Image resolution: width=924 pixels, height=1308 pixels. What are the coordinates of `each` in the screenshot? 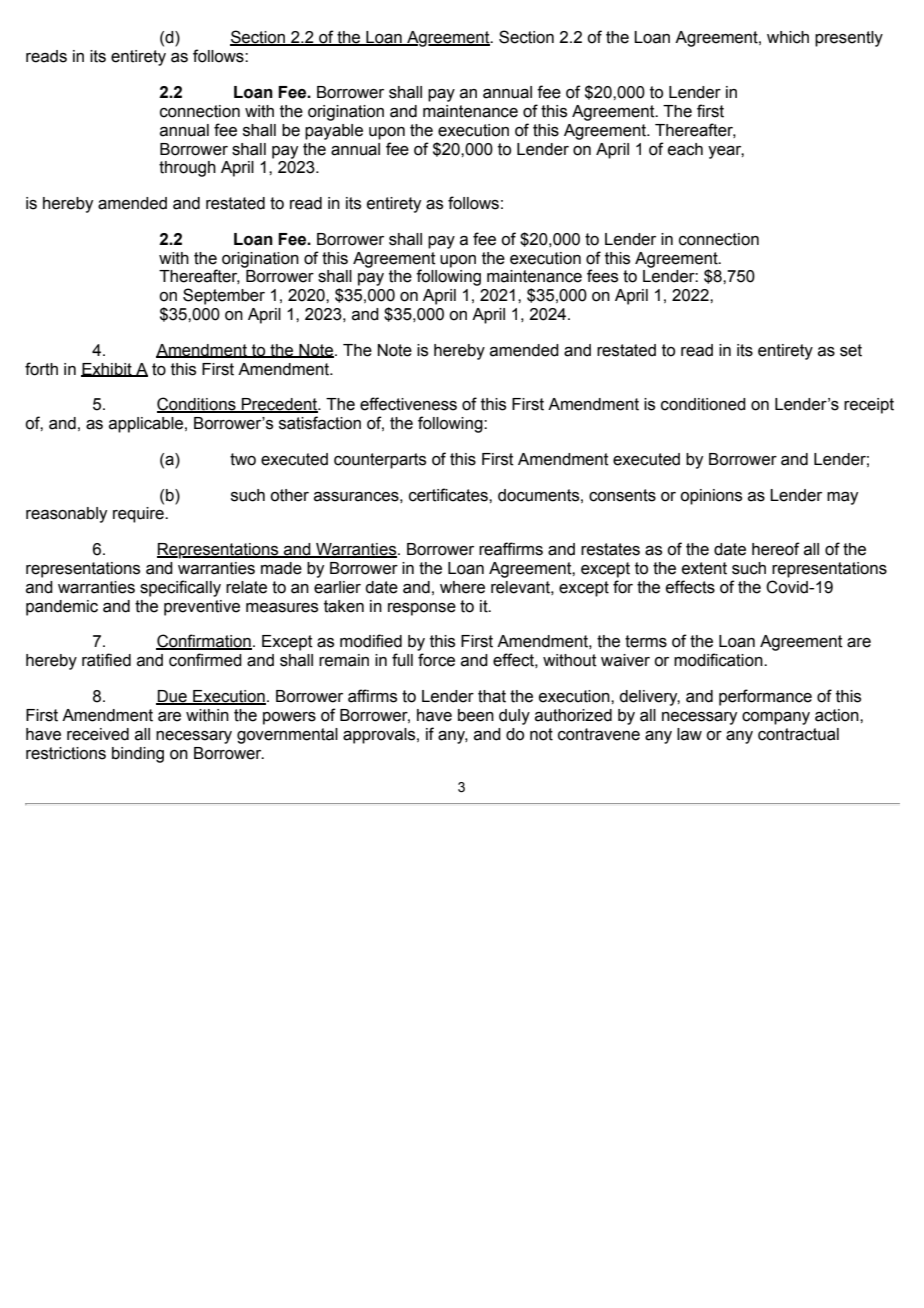 It's located at (685, 149).
